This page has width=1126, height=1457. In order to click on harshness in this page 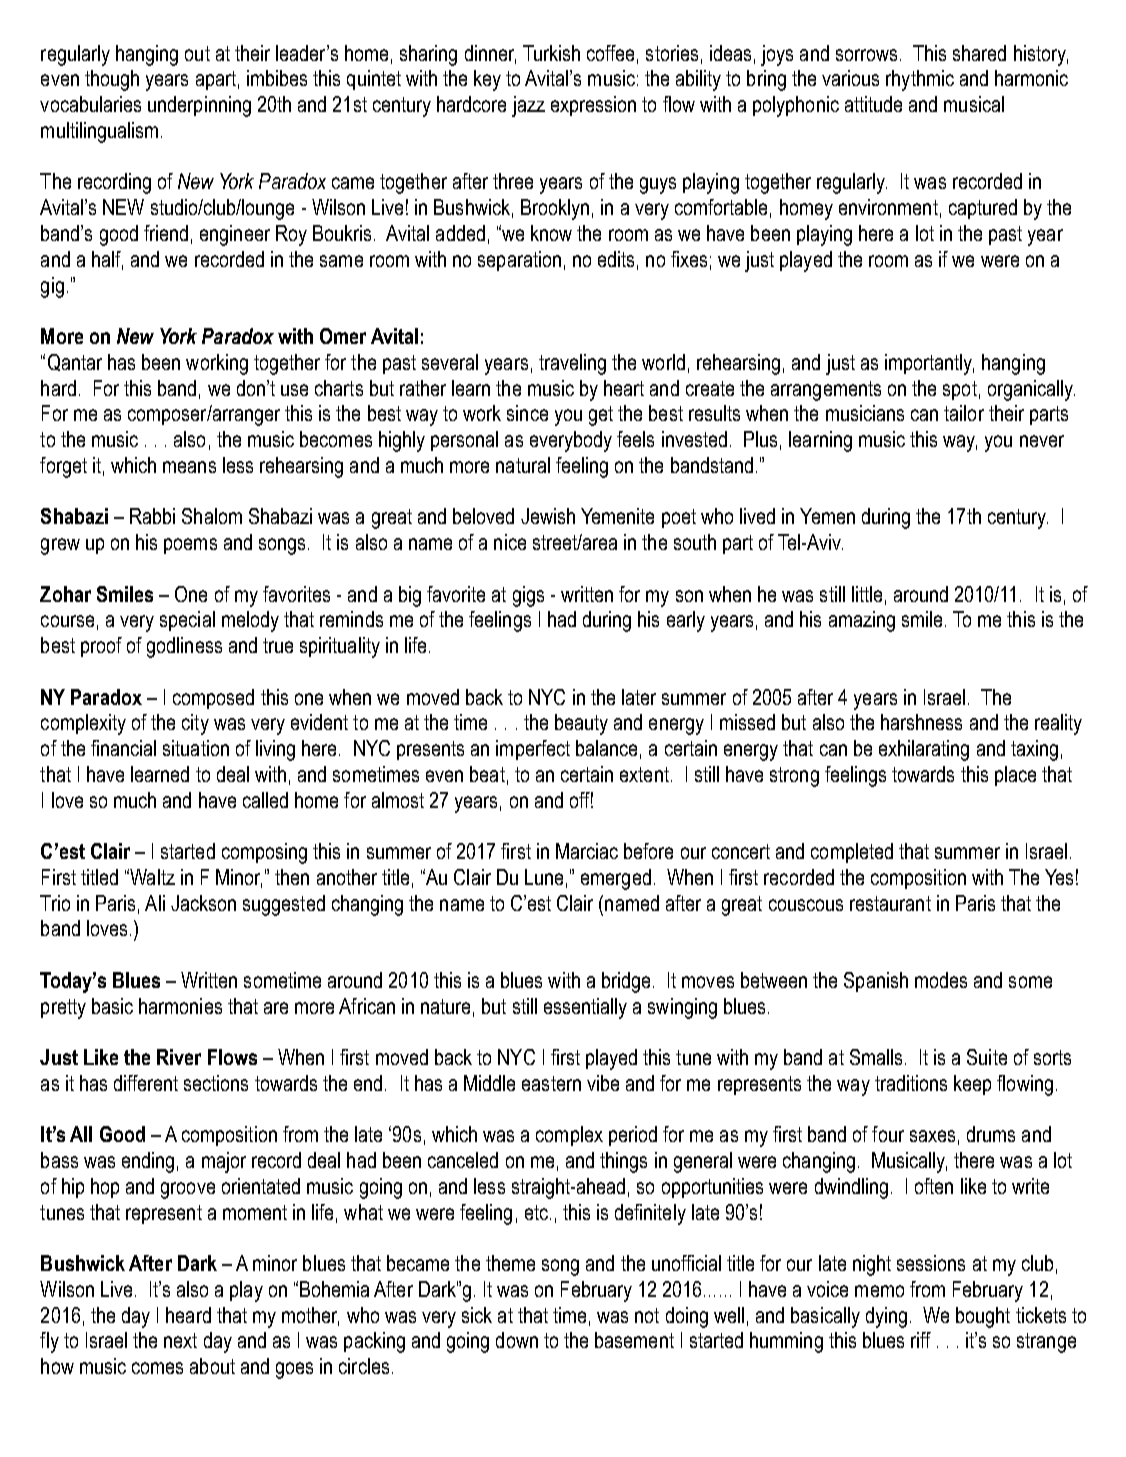, I will do `click(921, 722)`.
